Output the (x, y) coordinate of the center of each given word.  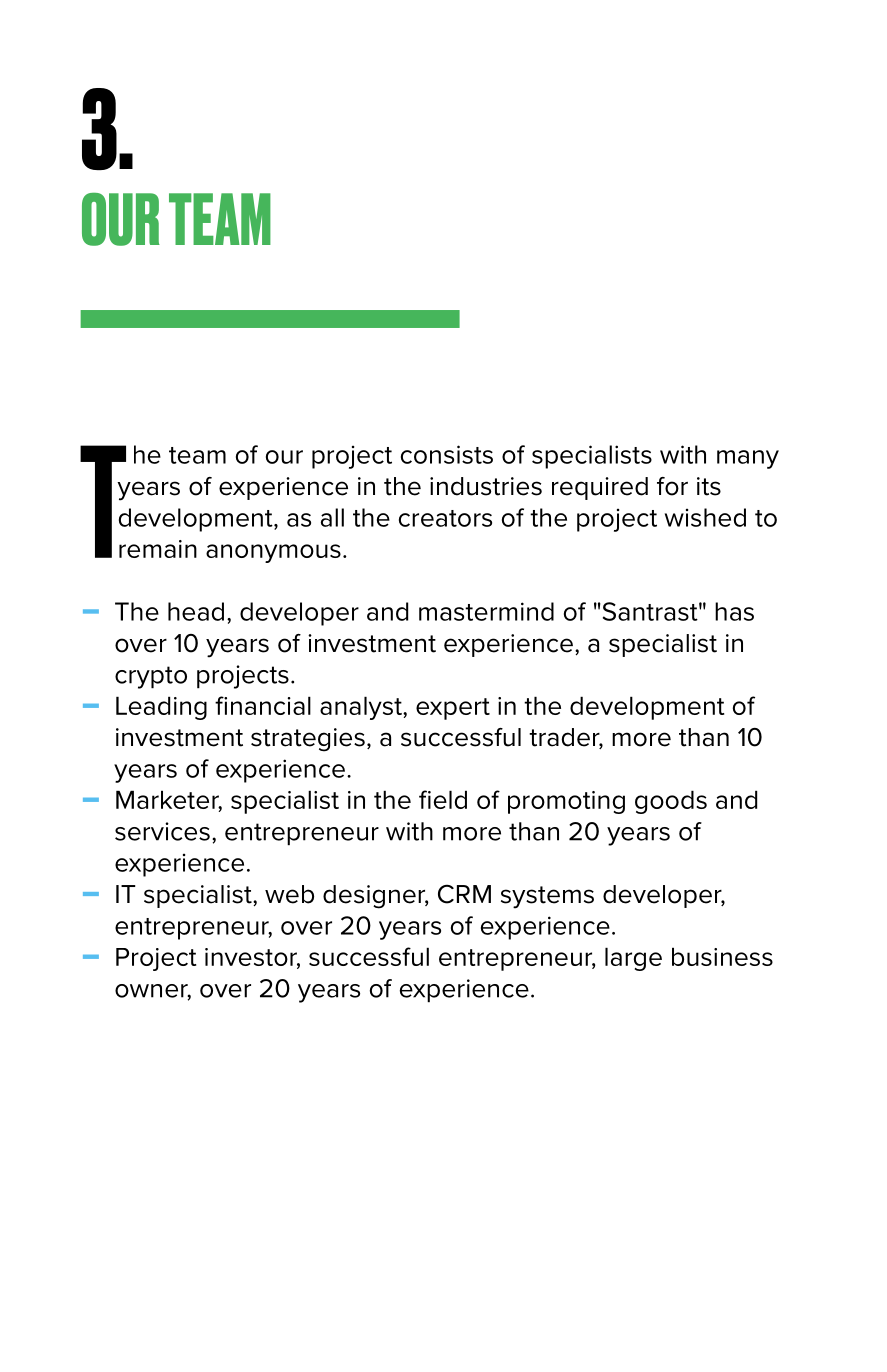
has (734, 611)
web (289, 894)
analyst (362, 708)
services (162, 831)
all (332, 517)
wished (705, 517)
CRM (464, 894)
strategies (308, 740)
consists (447, 454)
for (672, 486)
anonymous (273, 553)
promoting (566, 802)
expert (453, 709)
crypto (151, 677)
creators (445, 518)
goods (671, 802)
